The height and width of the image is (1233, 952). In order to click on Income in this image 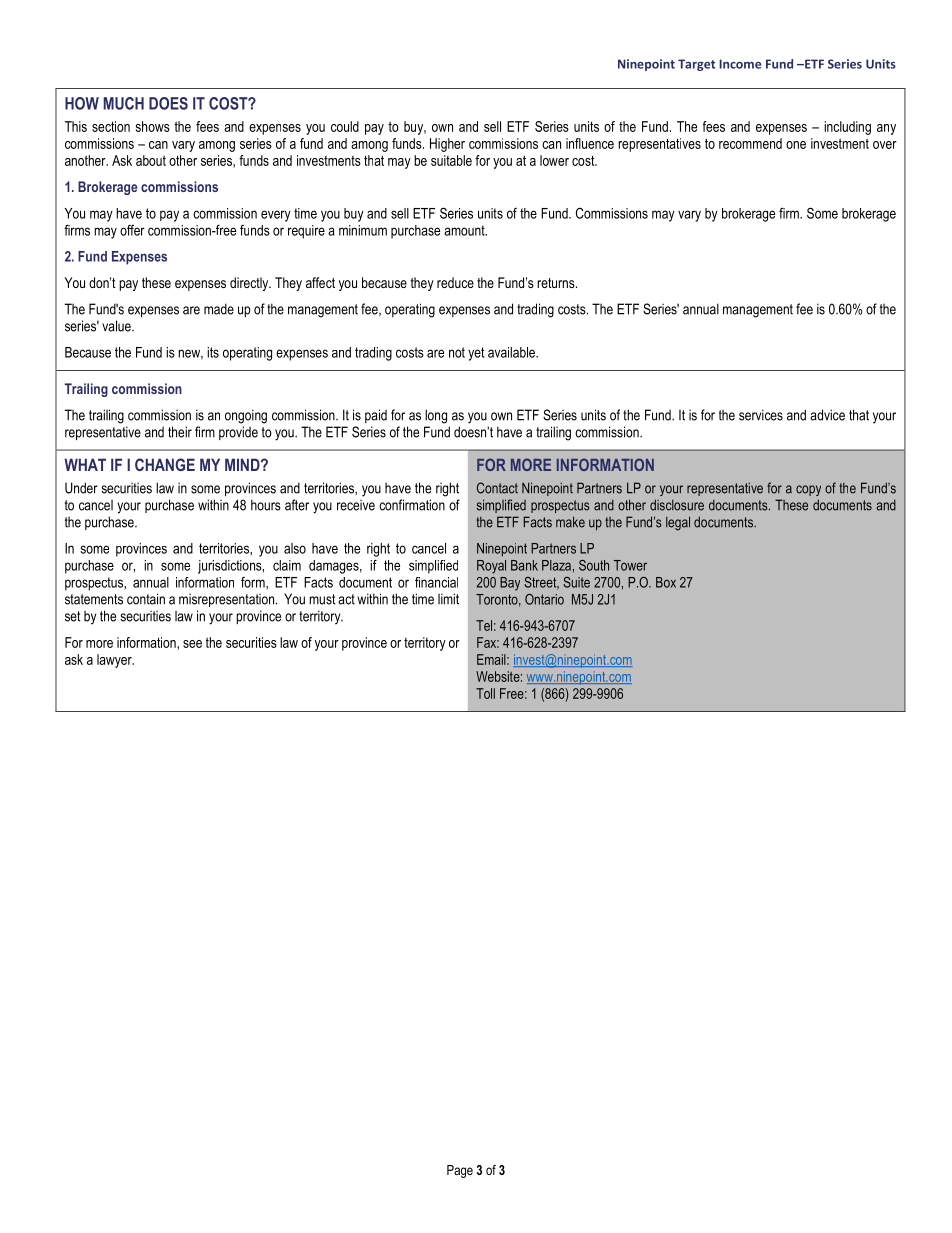, I will do `click(740, 64)`.
